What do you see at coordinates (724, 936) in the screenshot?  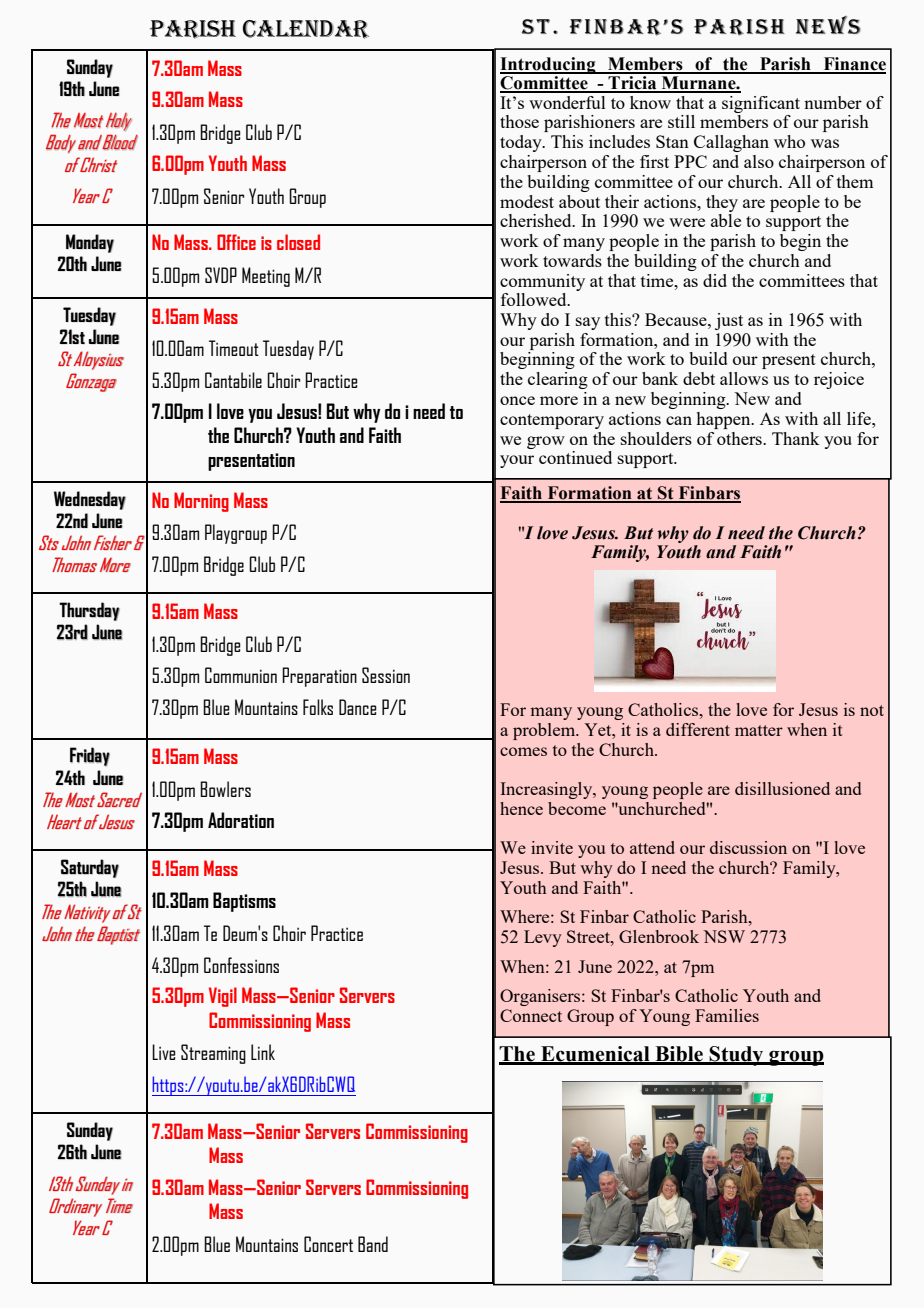 I see `NSW` at bounding box center [724, 936].
